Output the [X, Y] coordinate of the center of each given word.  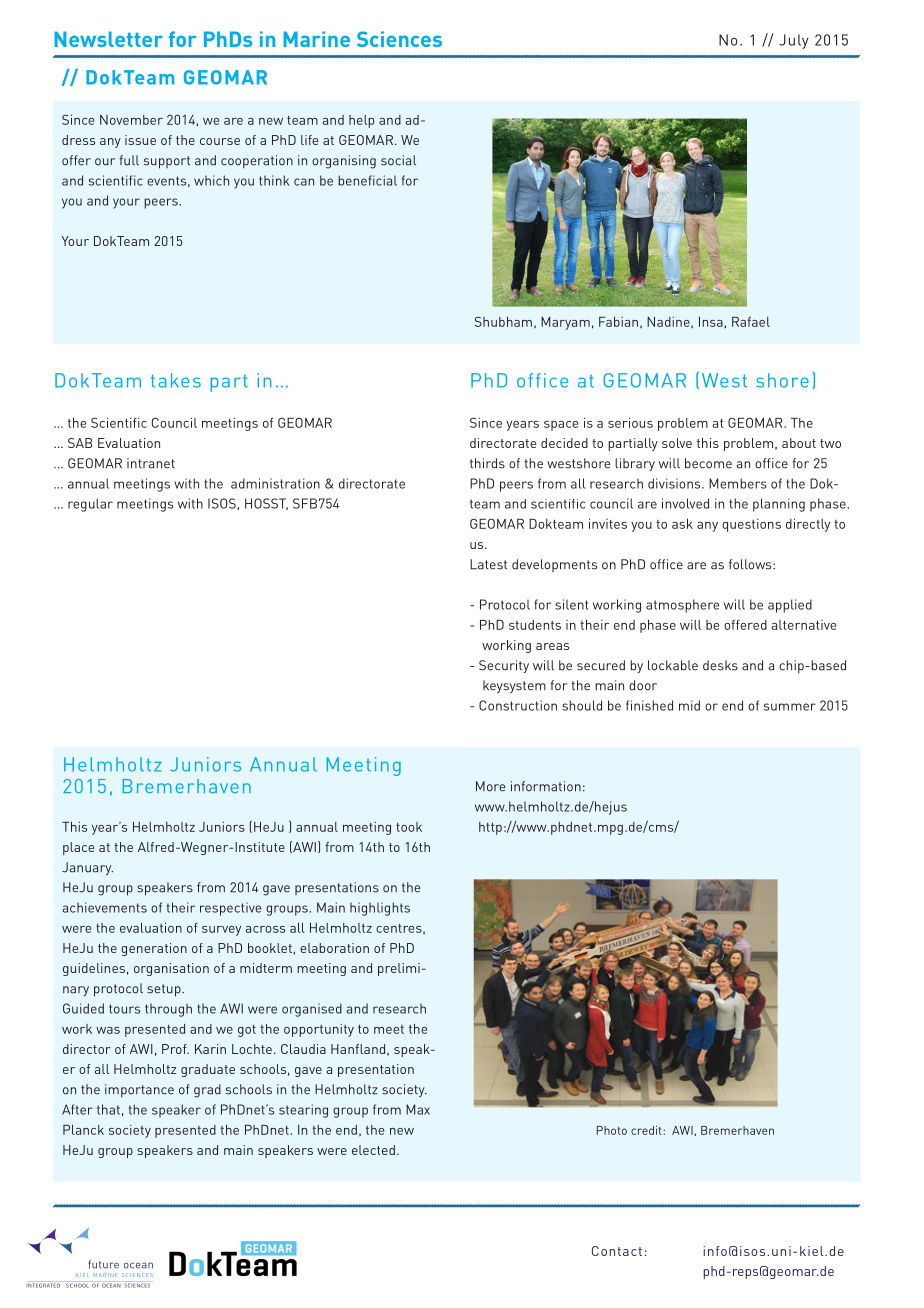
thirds [487, 463]
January [87, 868]
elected [373, 1150]
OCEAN [111, 1285]
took [409, 827]
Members [738, 483]
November [131, 120]
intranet [151, 463]
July [794, 41]
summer [790, 707]
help [361, 121]
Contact [617, 1251]
